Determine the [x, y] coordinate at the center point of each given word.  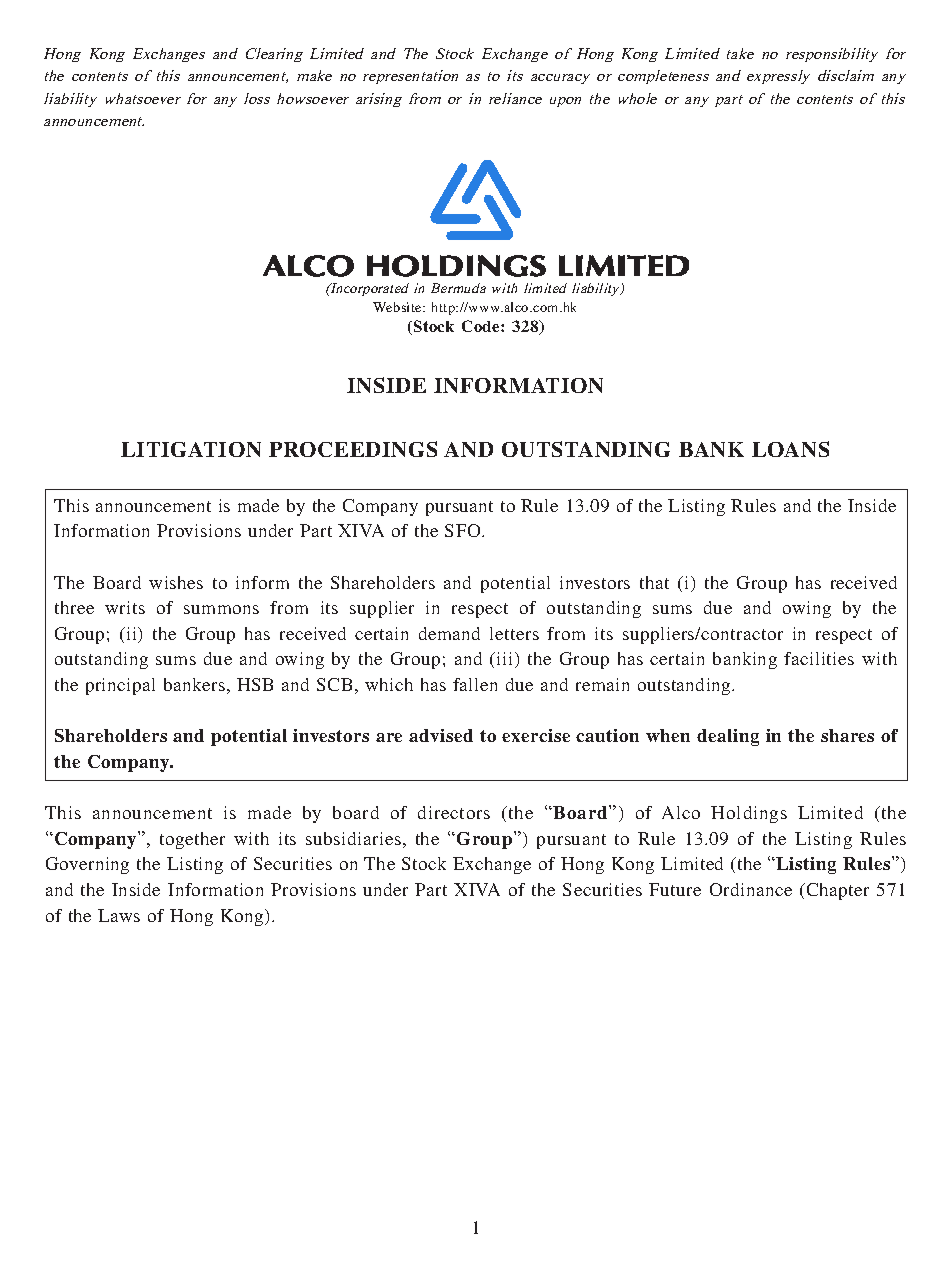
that [654, 582]
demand [449, 633]
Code [482, 326]
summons [221, 609]
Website [398, 307]
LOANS [790, 449]
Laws [119, 915]
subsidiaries [353, 838]
